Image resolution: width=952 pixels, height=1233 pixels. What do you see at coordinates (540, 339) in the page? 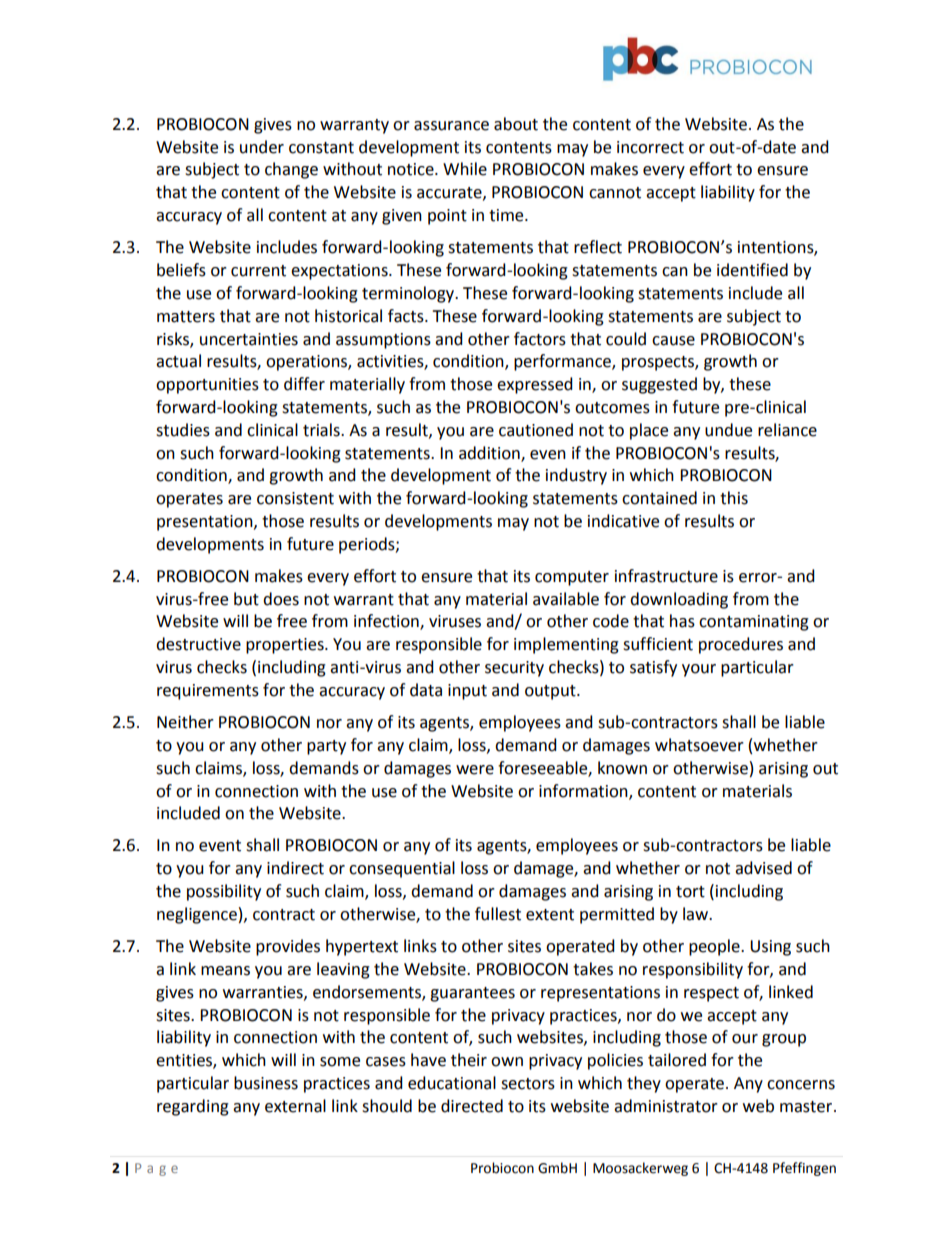
I see `factors` at bounding box center [540, 339].
